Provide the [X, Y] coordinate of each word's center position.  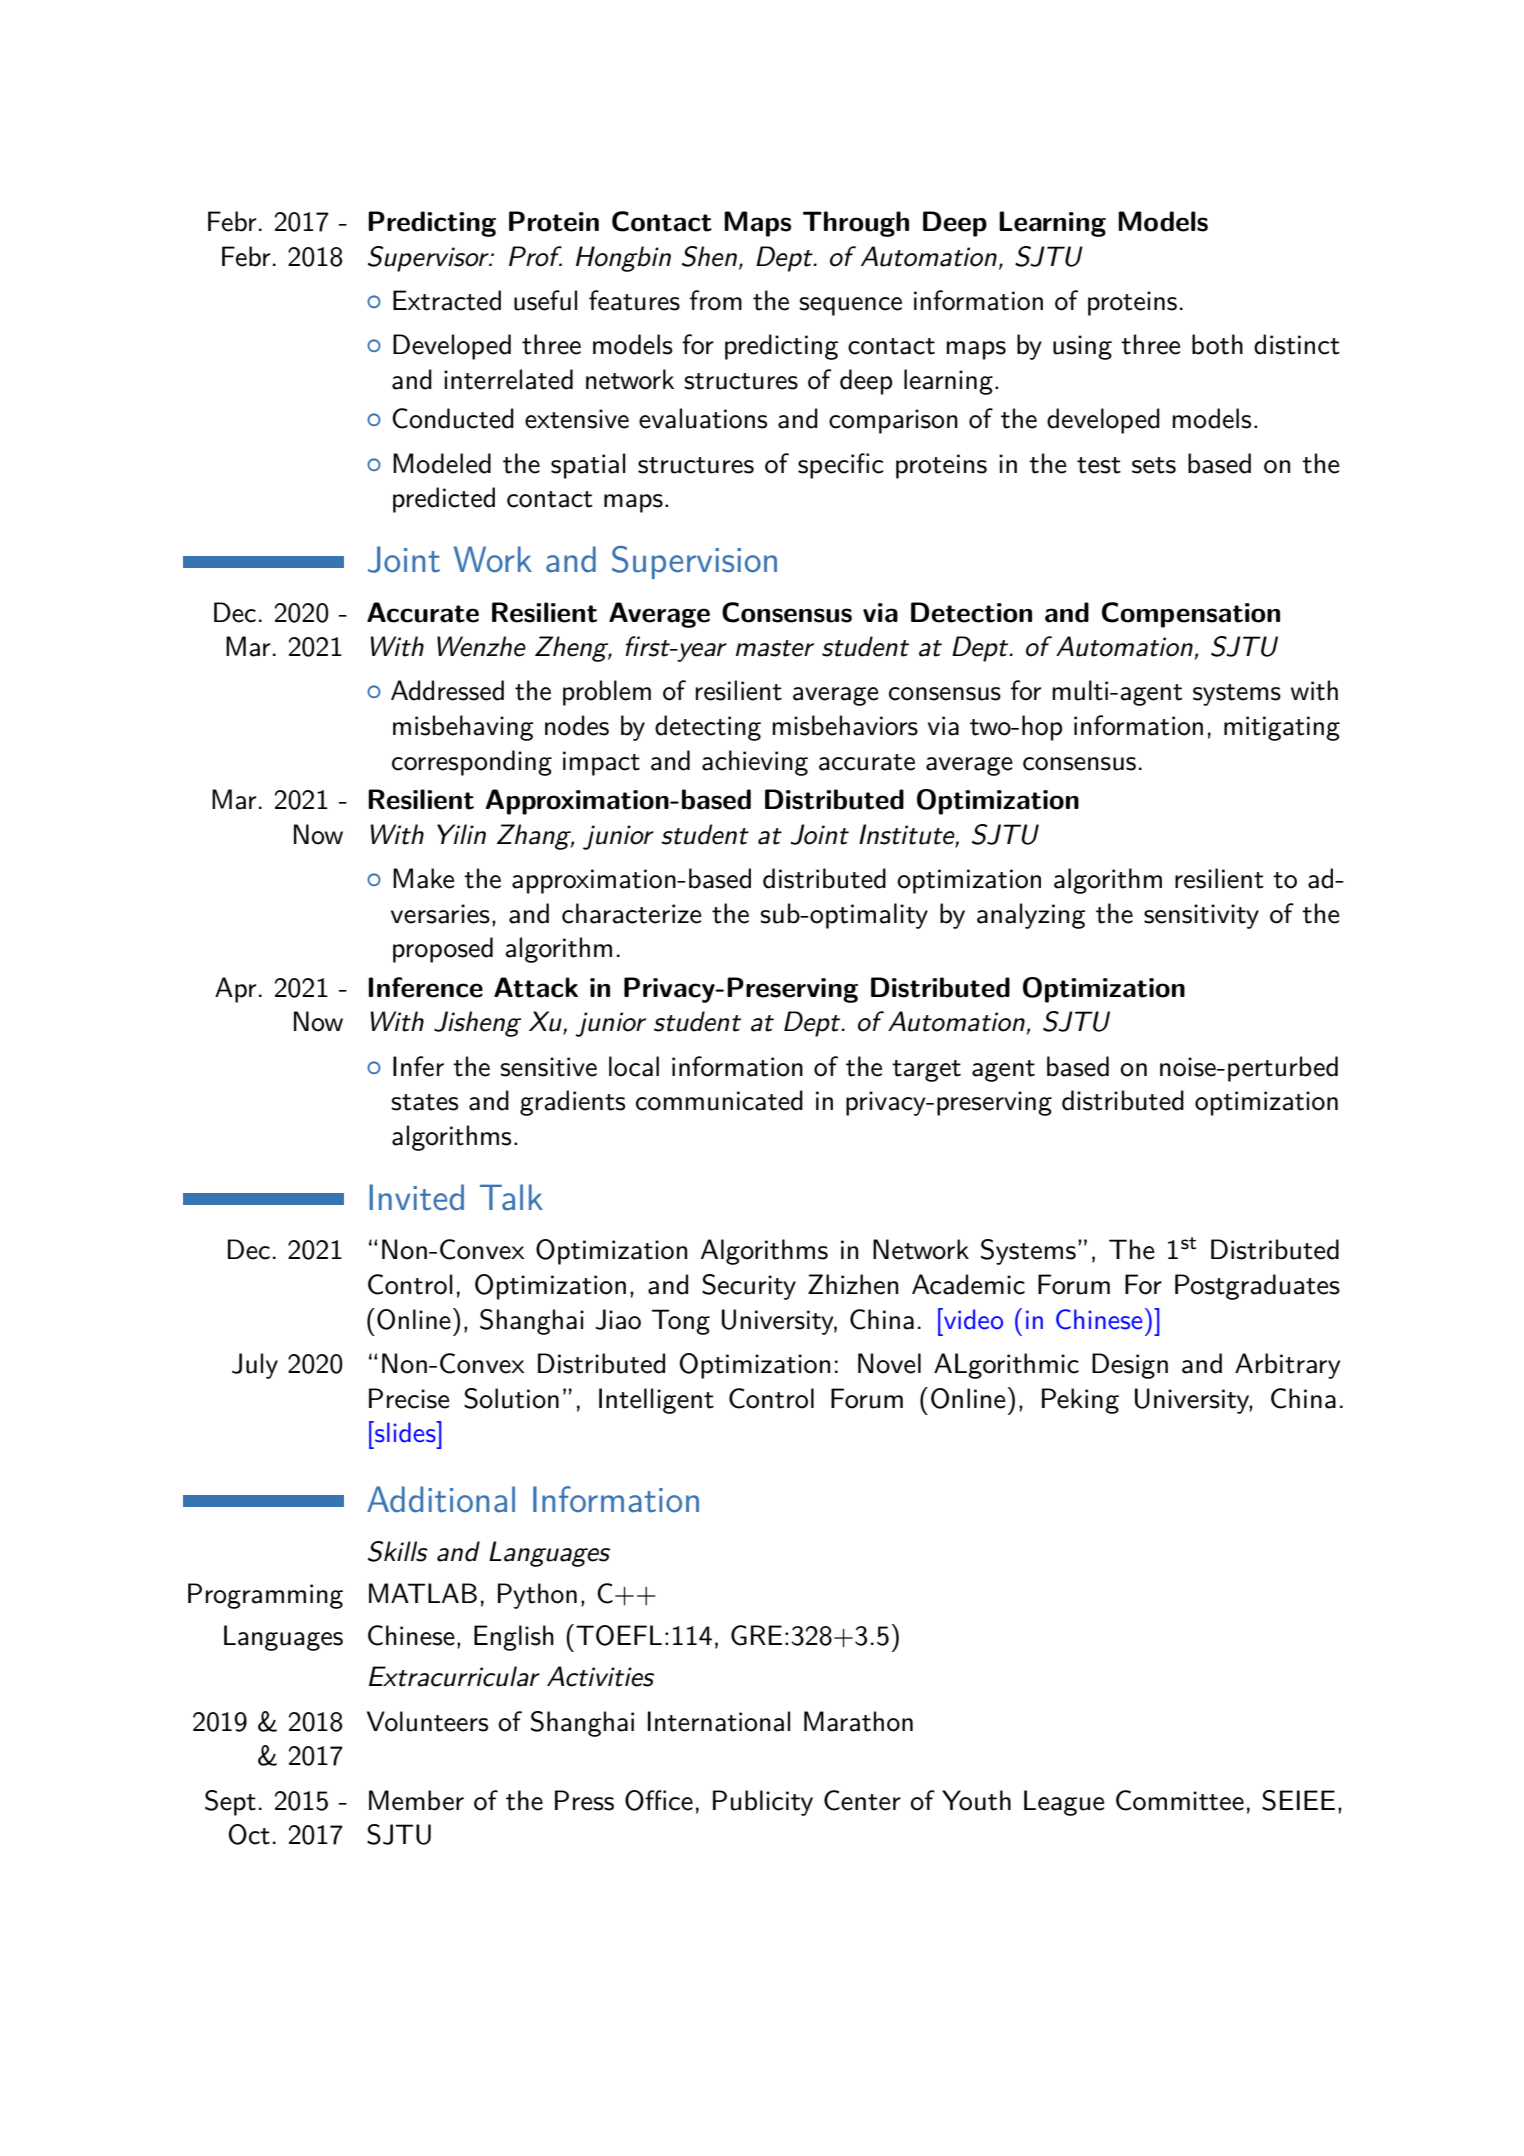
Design [1130, 1366]
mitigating [1282, 728]
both [1217, 344]
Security [749, 1287]
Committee [1180, 1800]
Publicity [763, 1803]
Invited [416, 1197]
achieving [755, 763]
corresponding [472, 763]
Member [416, 1800]
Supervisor [429, 259]
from [716, 300]
